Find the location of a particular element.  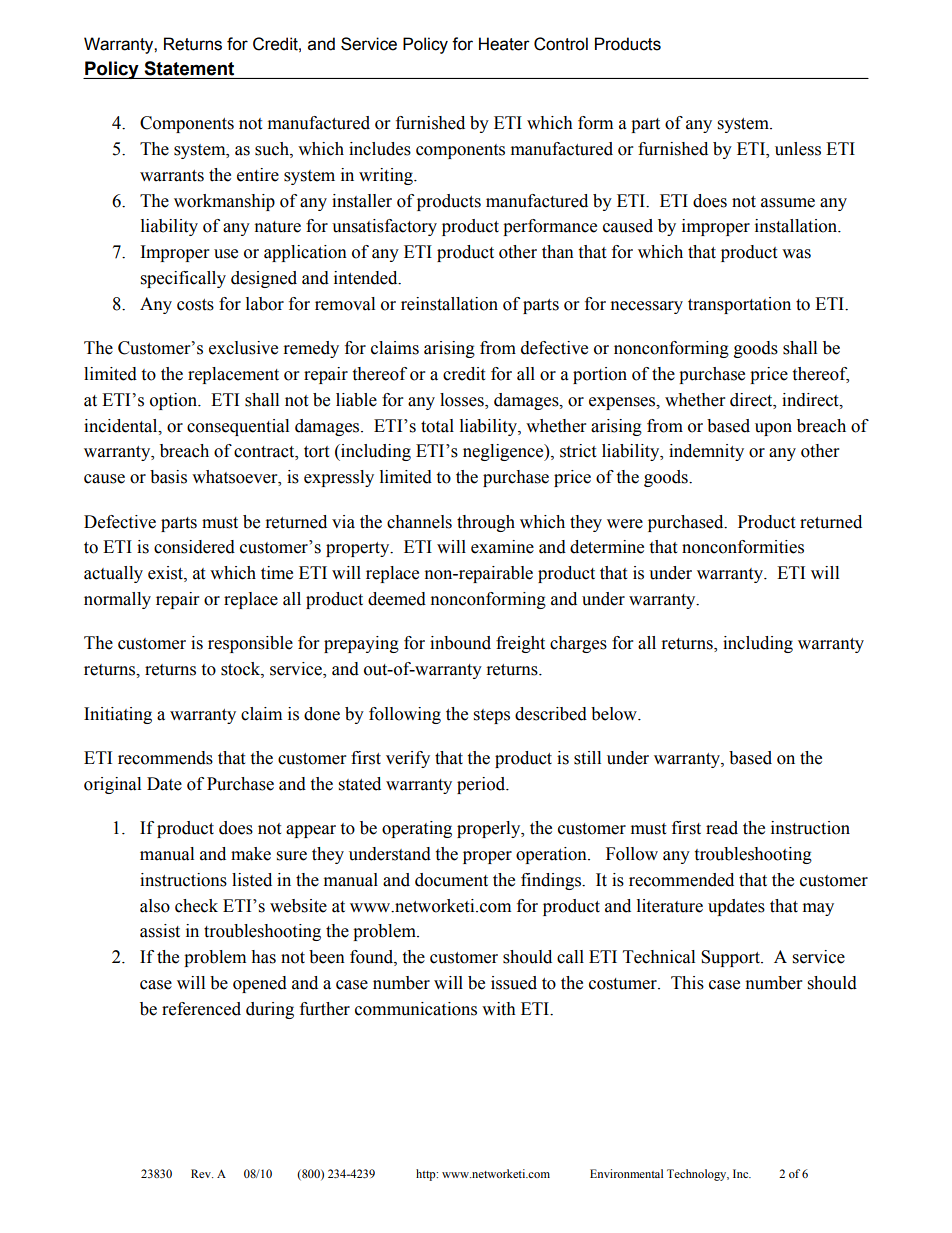

Statement is located at coordinates (189, 68).
